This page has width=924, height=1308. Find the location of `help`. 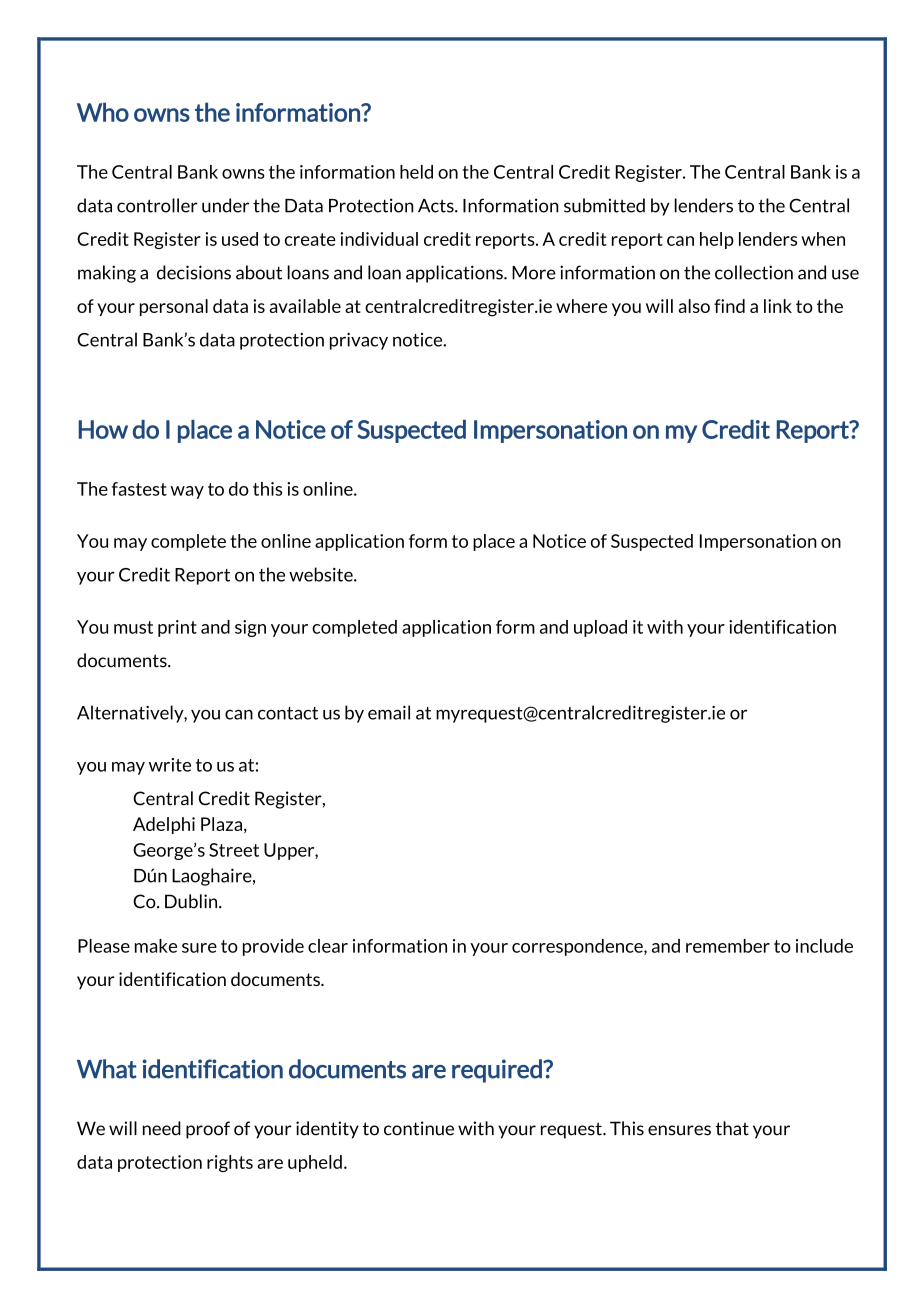

help is located at coordinates (717, 240).
